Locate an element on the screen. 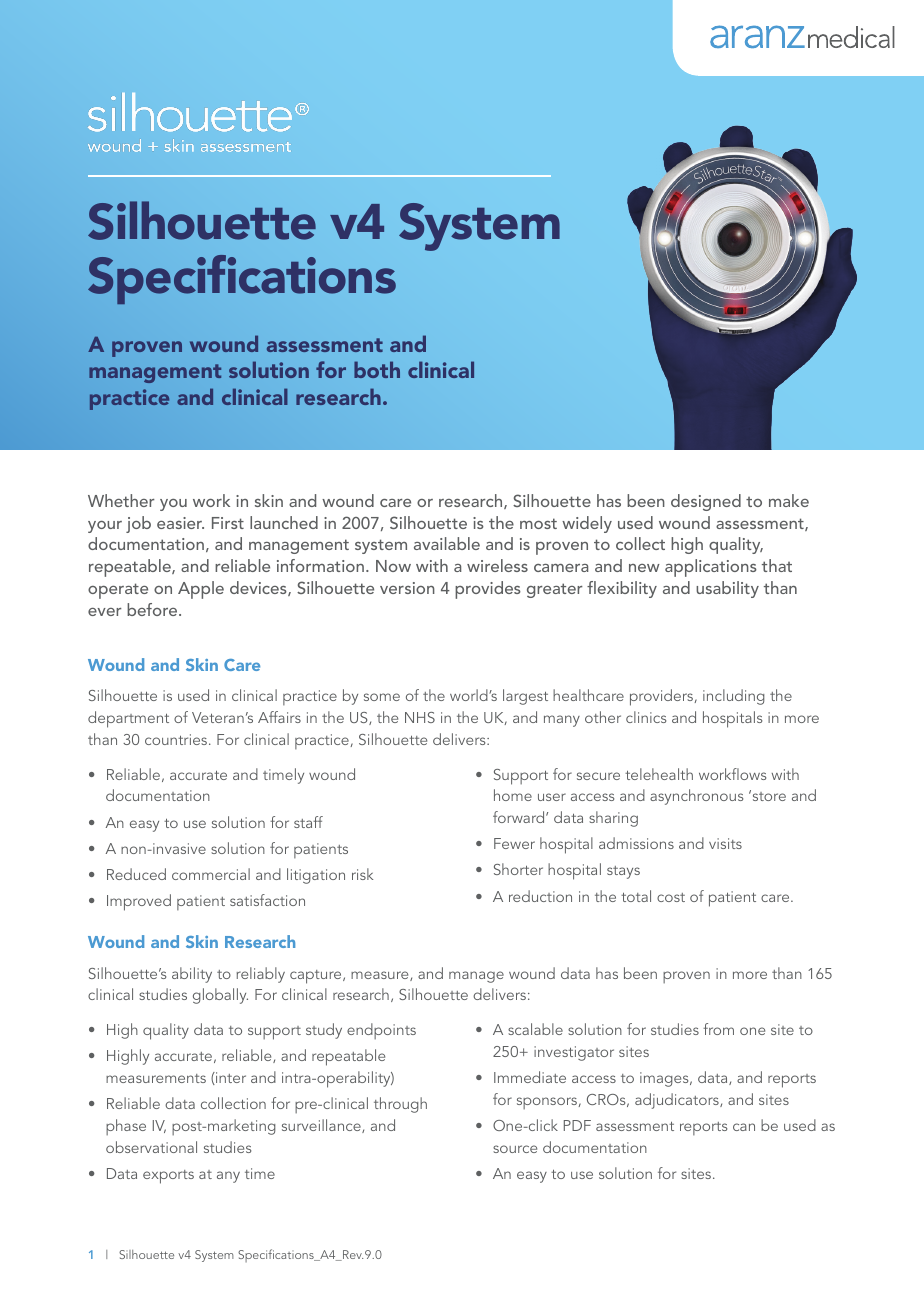  observational is located at coordinates (151, 1147).
